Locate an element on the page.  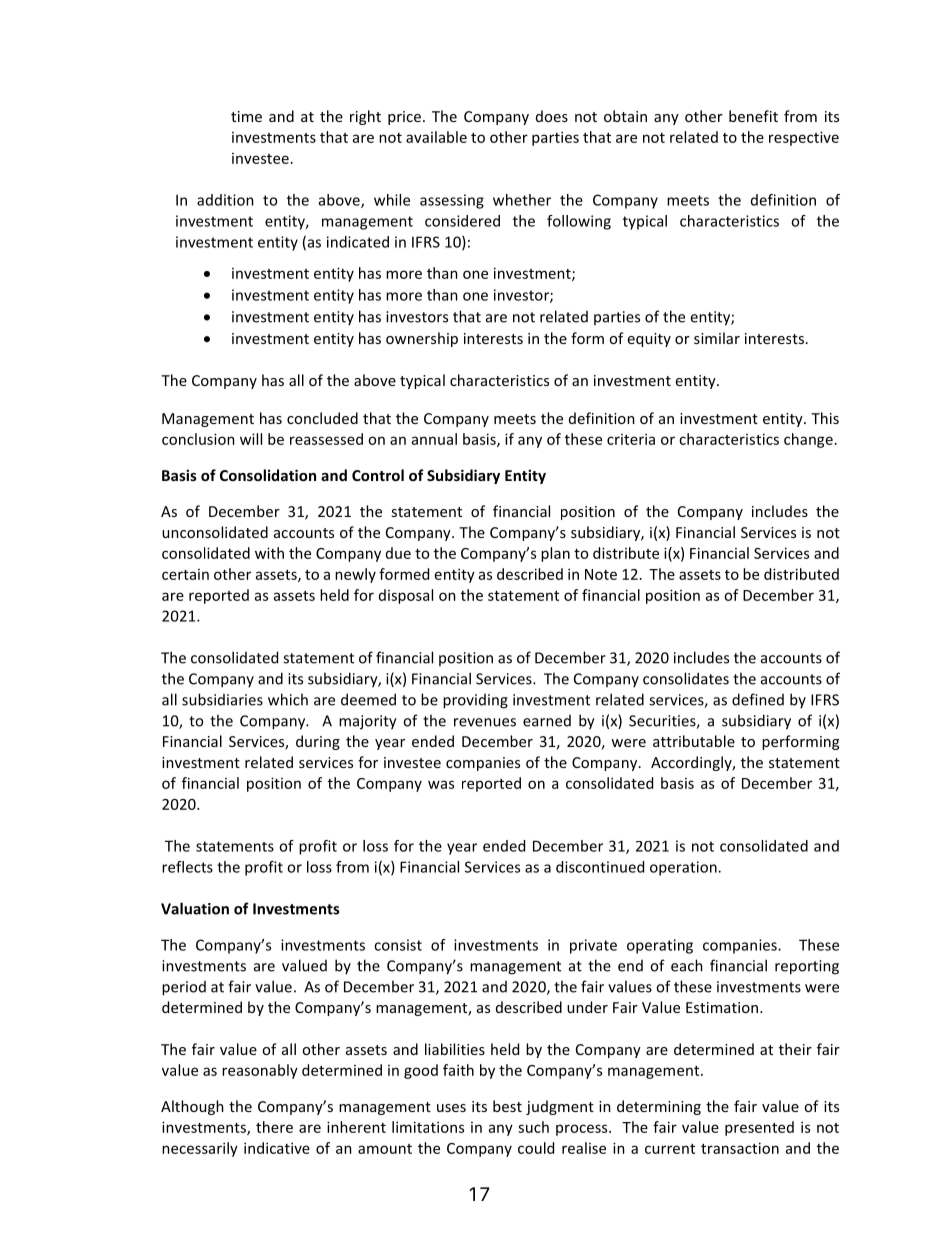
benefit is located at coordinates (753, 116).
